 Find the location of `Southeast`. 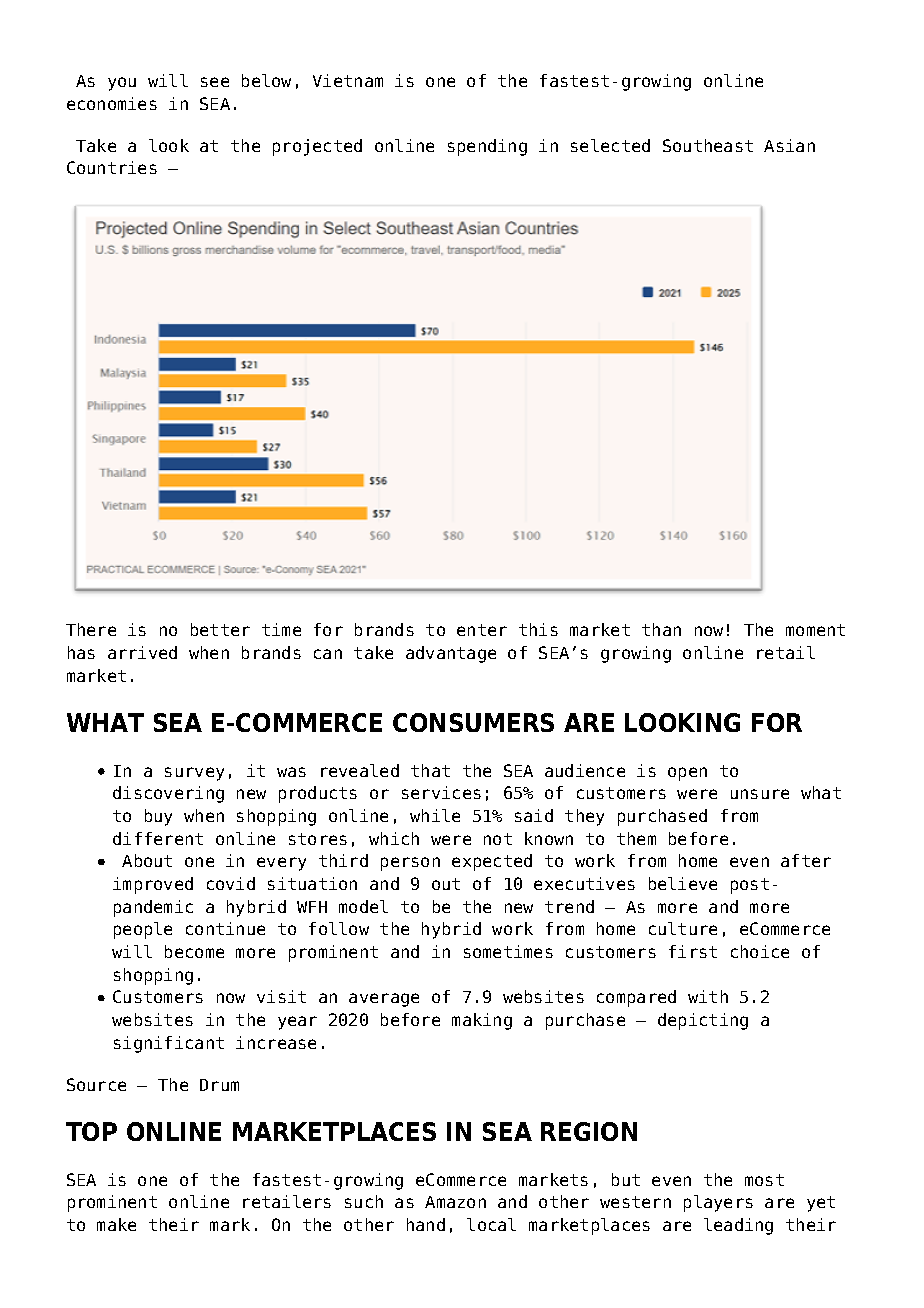

Southeast is located at coordinates (708, 145).
